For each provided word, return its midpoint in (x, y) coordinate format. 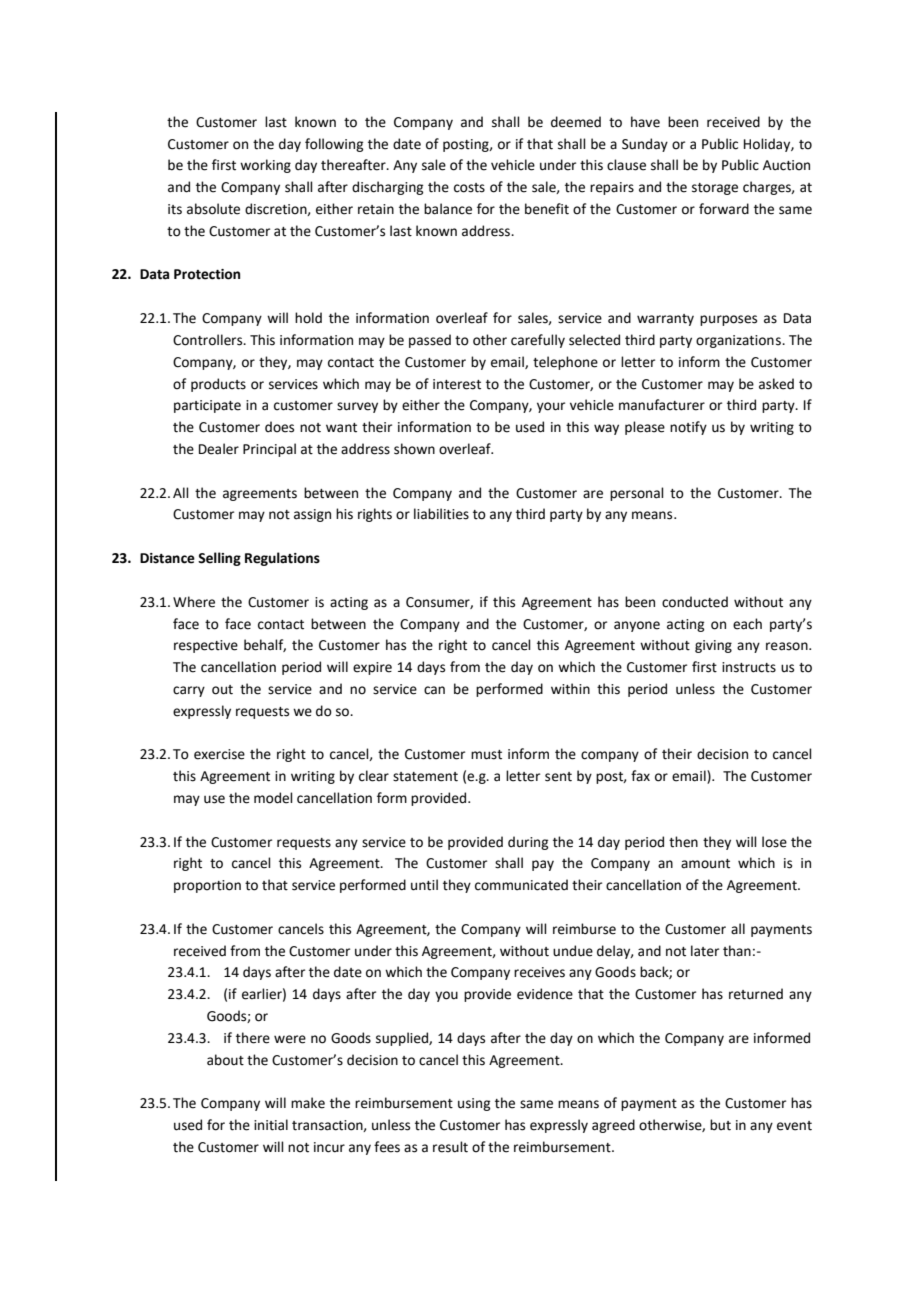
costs (469, 188)
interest (457, 384)
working (265, 166)
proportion (207, 886)
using (474, 1104)
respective (206, 646)
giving (713, 646)
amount (705, 864)
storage (715, 189)
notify (688, 428)
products (218, 385)
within (570, 689)
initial (271, 1125)
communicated (521, 885)
